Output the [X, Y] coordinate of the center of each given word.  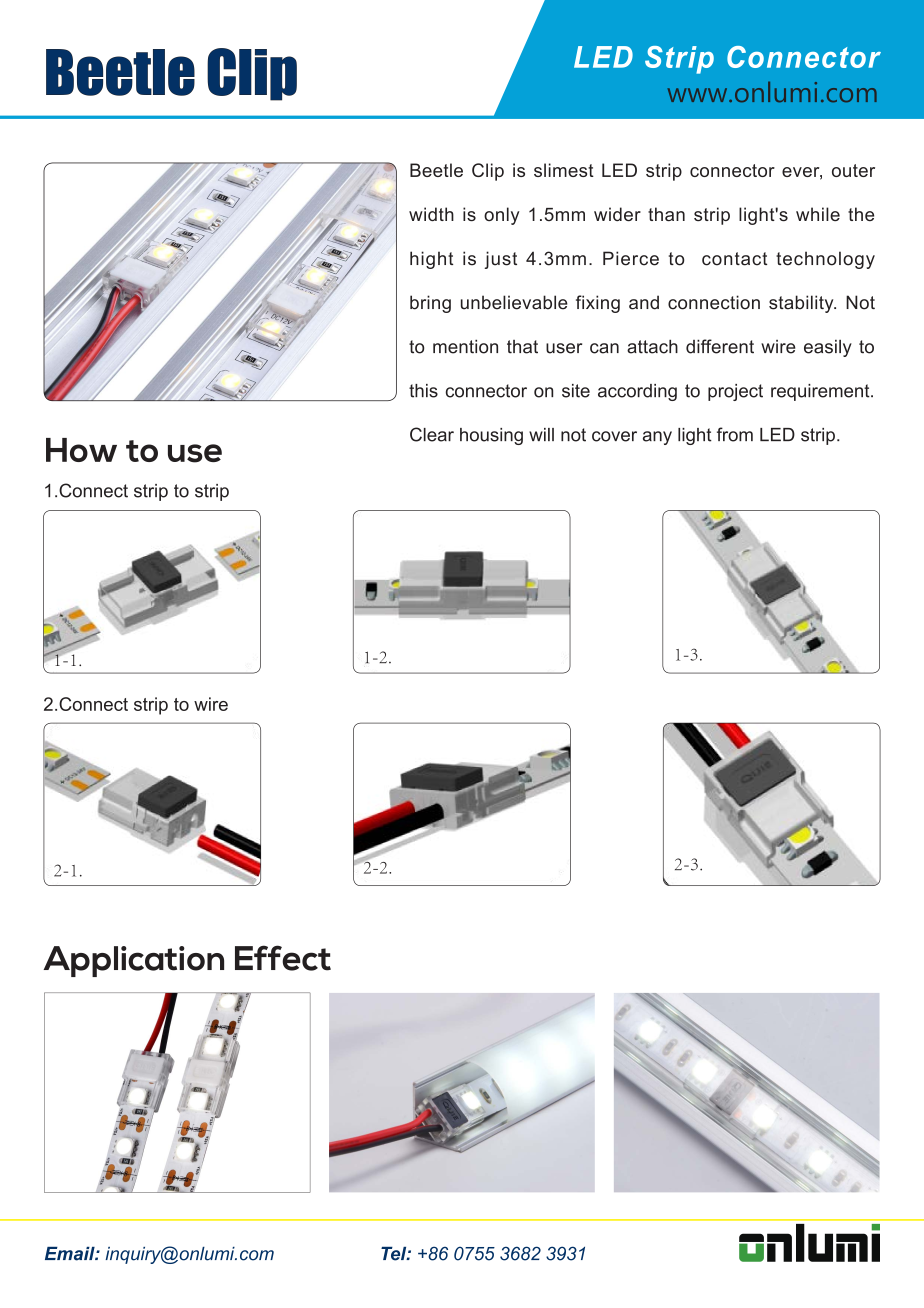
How [81, 450]
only [502, 216]
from [735, 434]
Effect [283, 958]
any [657, 438]
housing [491, 436]
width [431, 214]
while [818, 214]
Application [133, 961]
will [541, 434]
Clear [432, 434]
